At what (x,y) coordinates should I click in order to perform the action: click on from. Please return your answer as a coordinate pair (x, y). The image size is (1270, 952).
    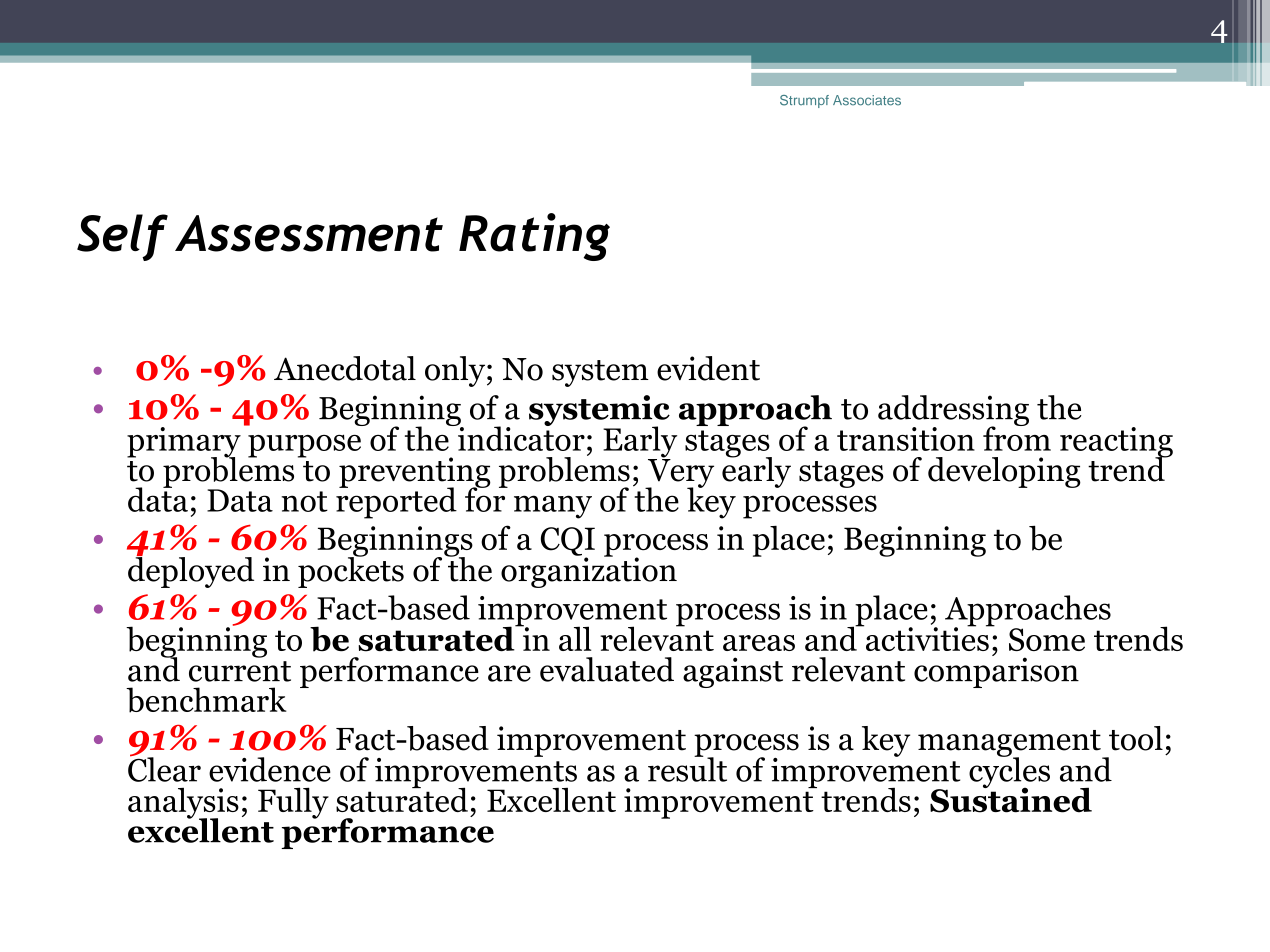
    Looking at the image, I should click on (1017, 437).
